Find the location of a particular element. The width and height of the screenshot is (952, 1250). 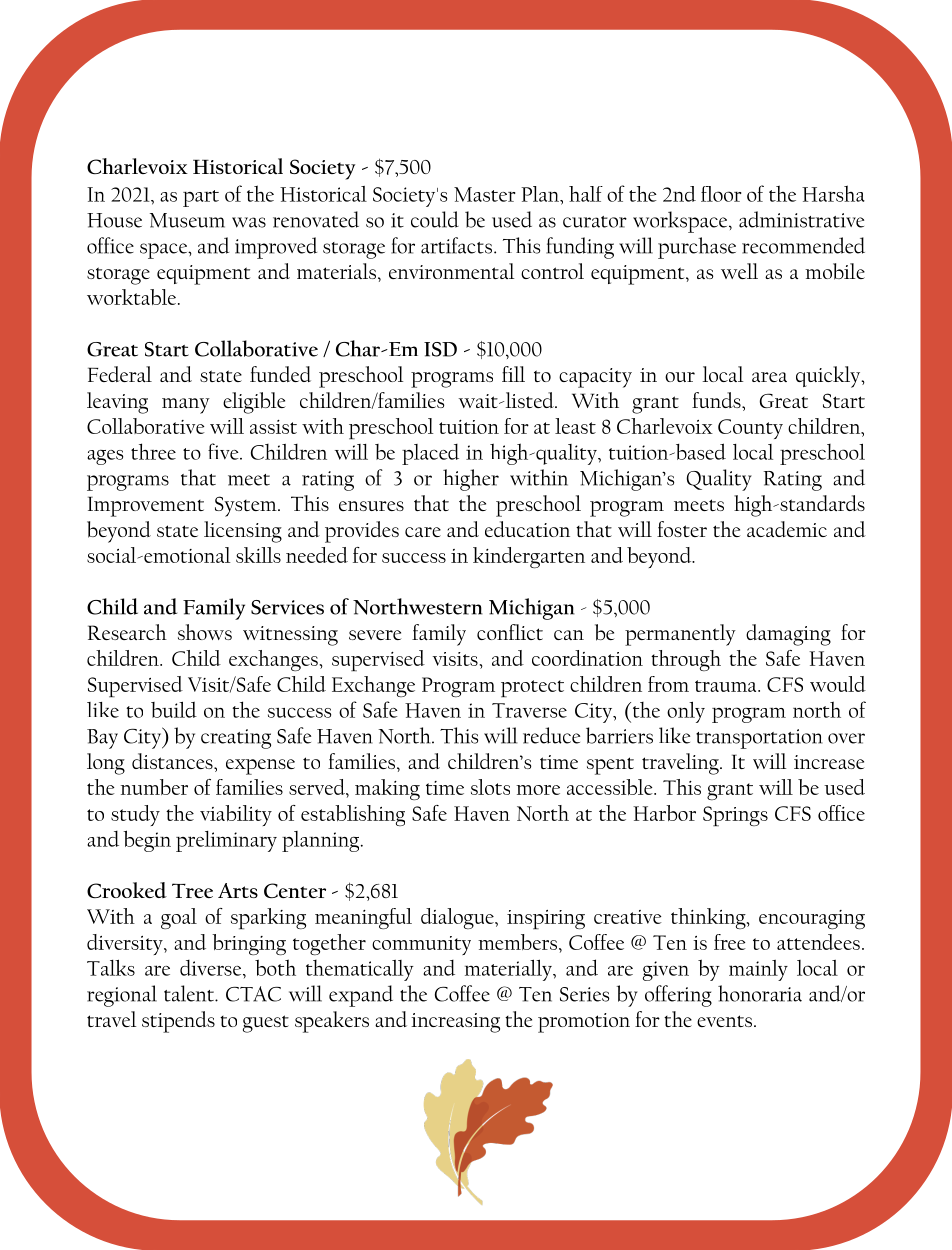

administrative is located at coordinates (801, 219).
